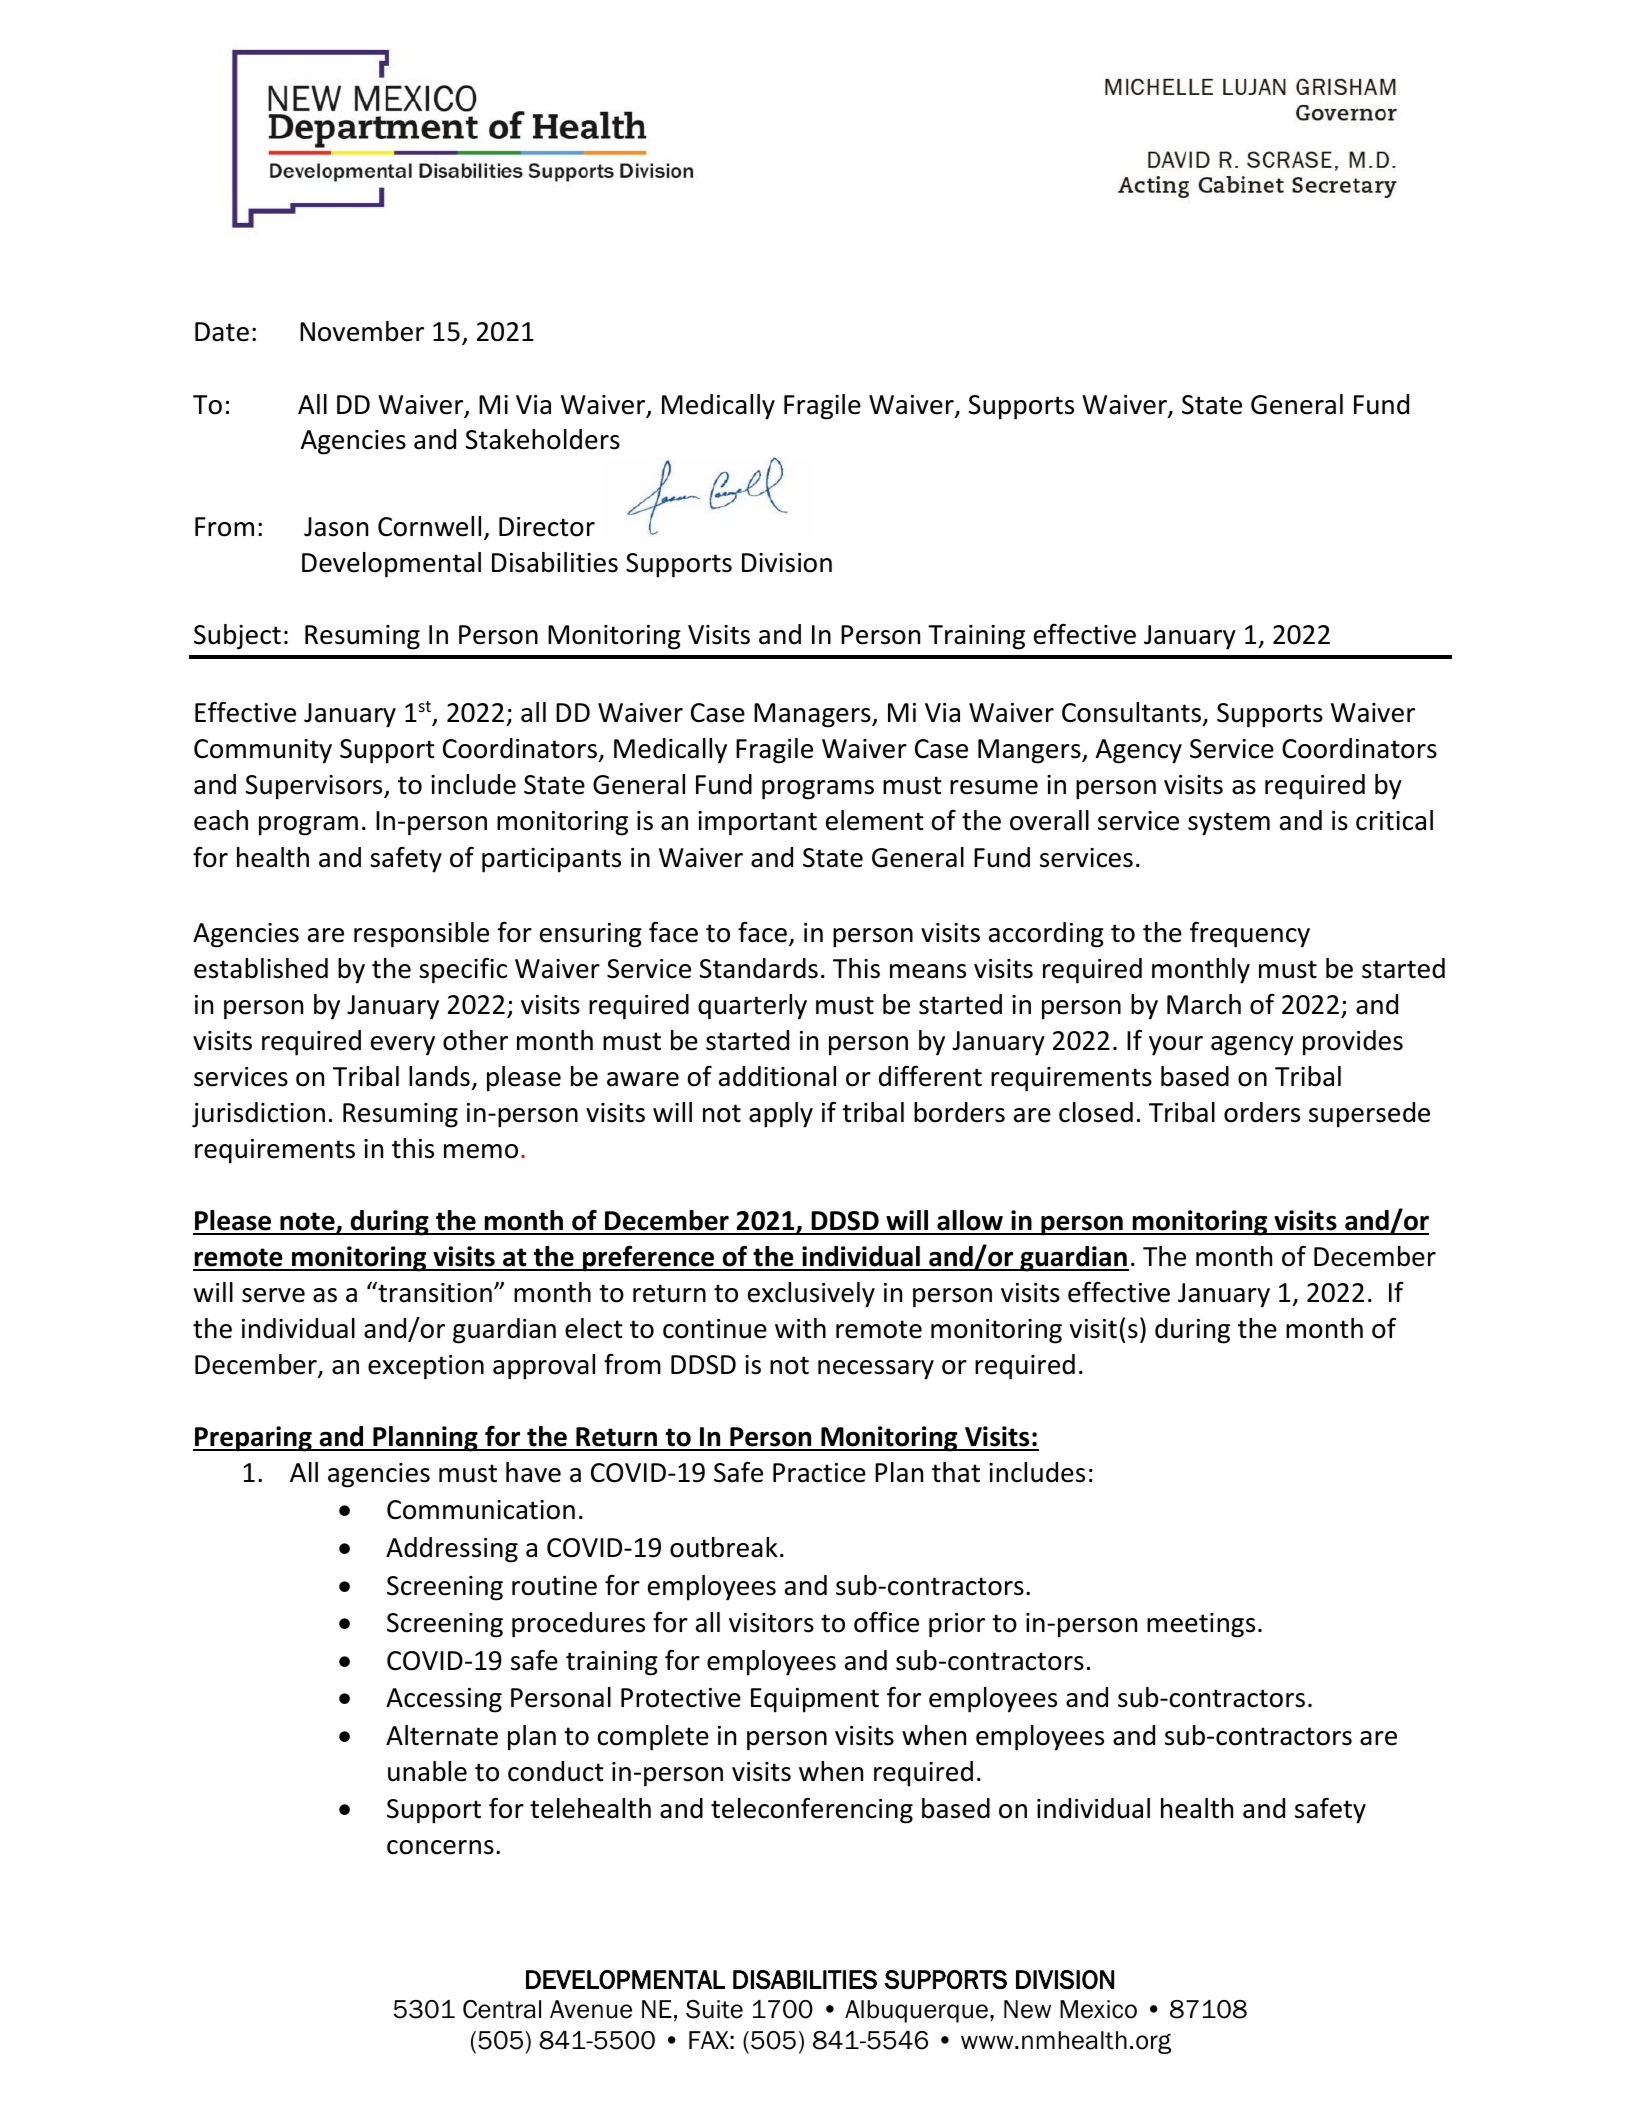 This image has height=2123, width=1641. I want to click on Central, so click(502, 2009).
